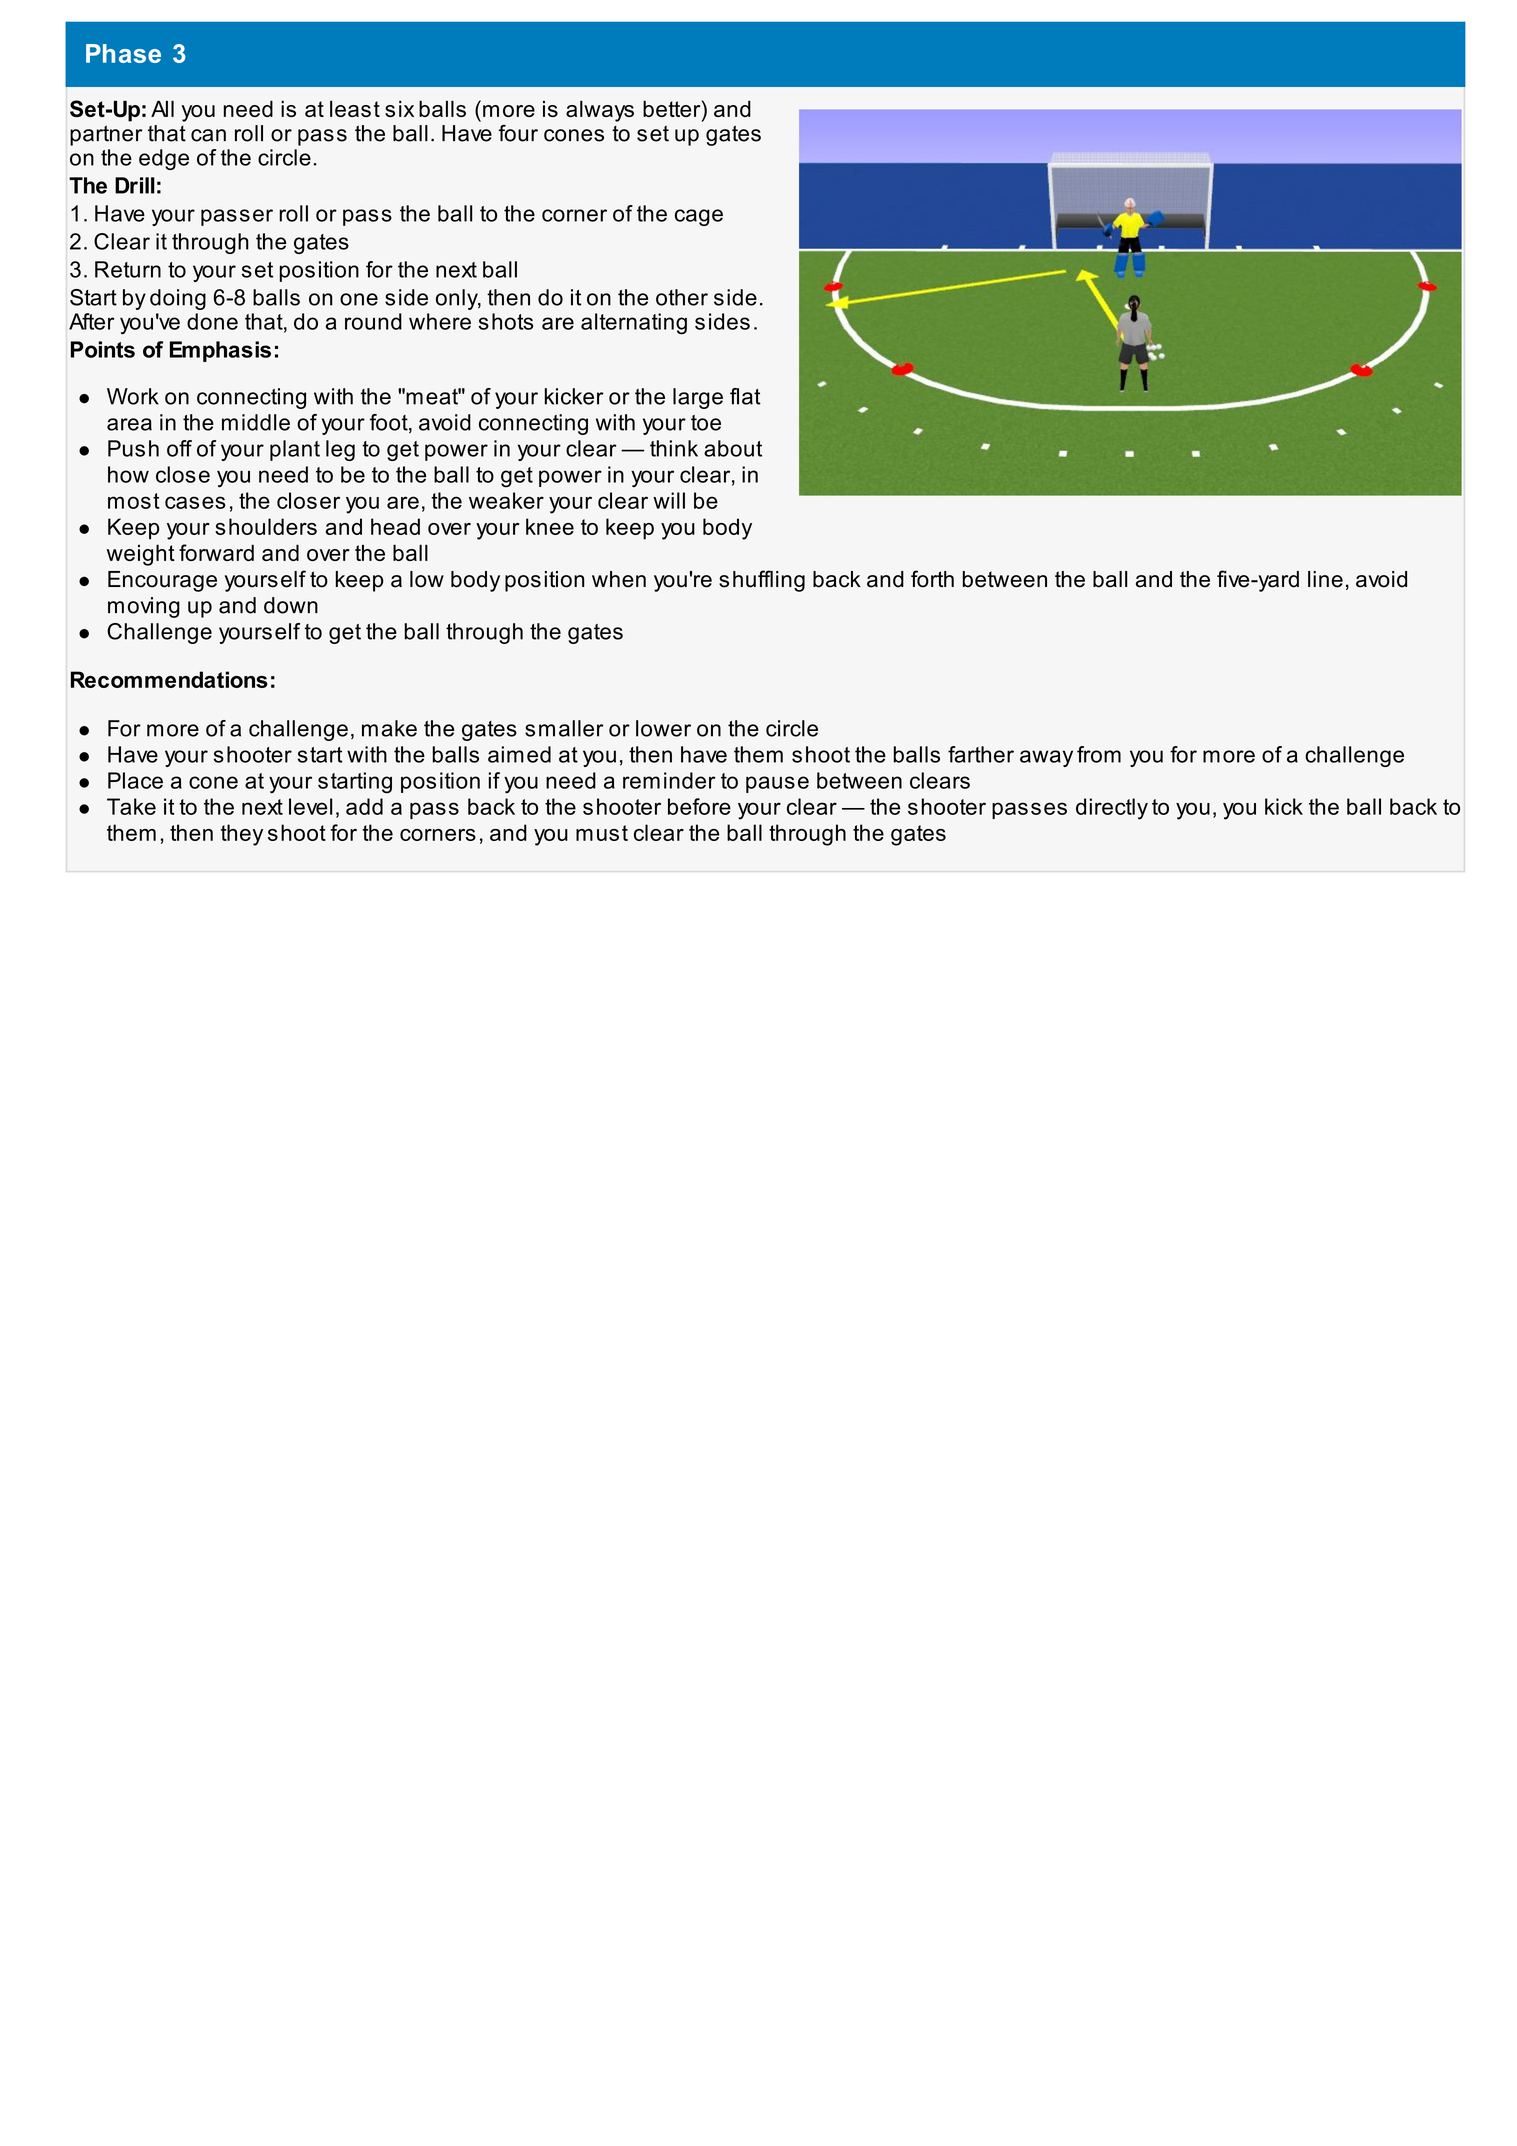 The width and height of the screenshot is (1517, 2146). Describe the element at coordinates (1325, 579) in the screenshot. I see `line` at that location.
